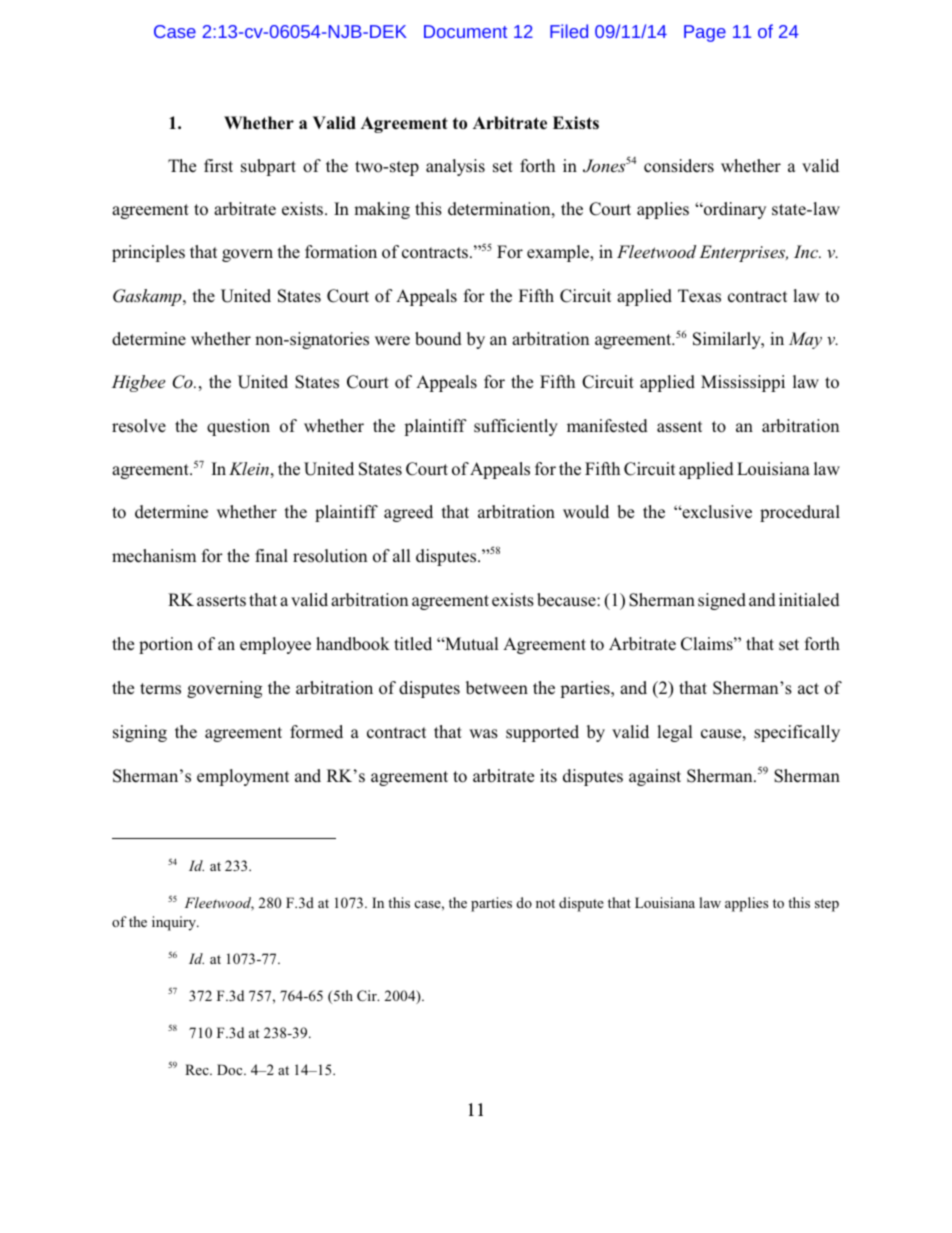  What do you see at coordinates (218, 166) in the screenshot?
I see `first` at bounding box center [218, 166].
